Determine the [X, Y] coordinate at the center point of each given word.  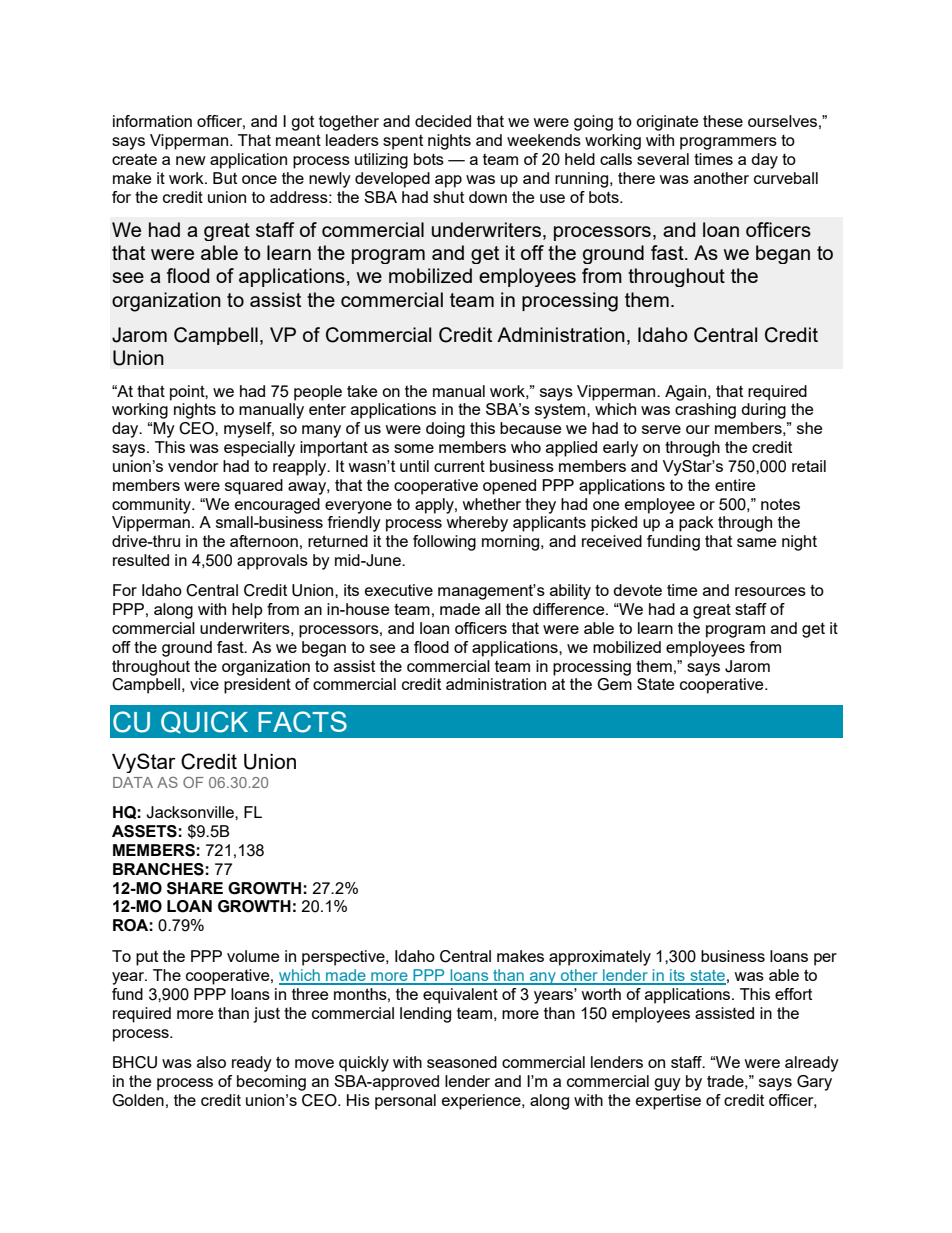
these [723, 121]
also [211, 1062]
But [225, 178]
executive [399, 590]
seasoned [462, 1062]
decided [443, 121]
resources [770, 591]
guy [667, 1084]
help [247, 611]
